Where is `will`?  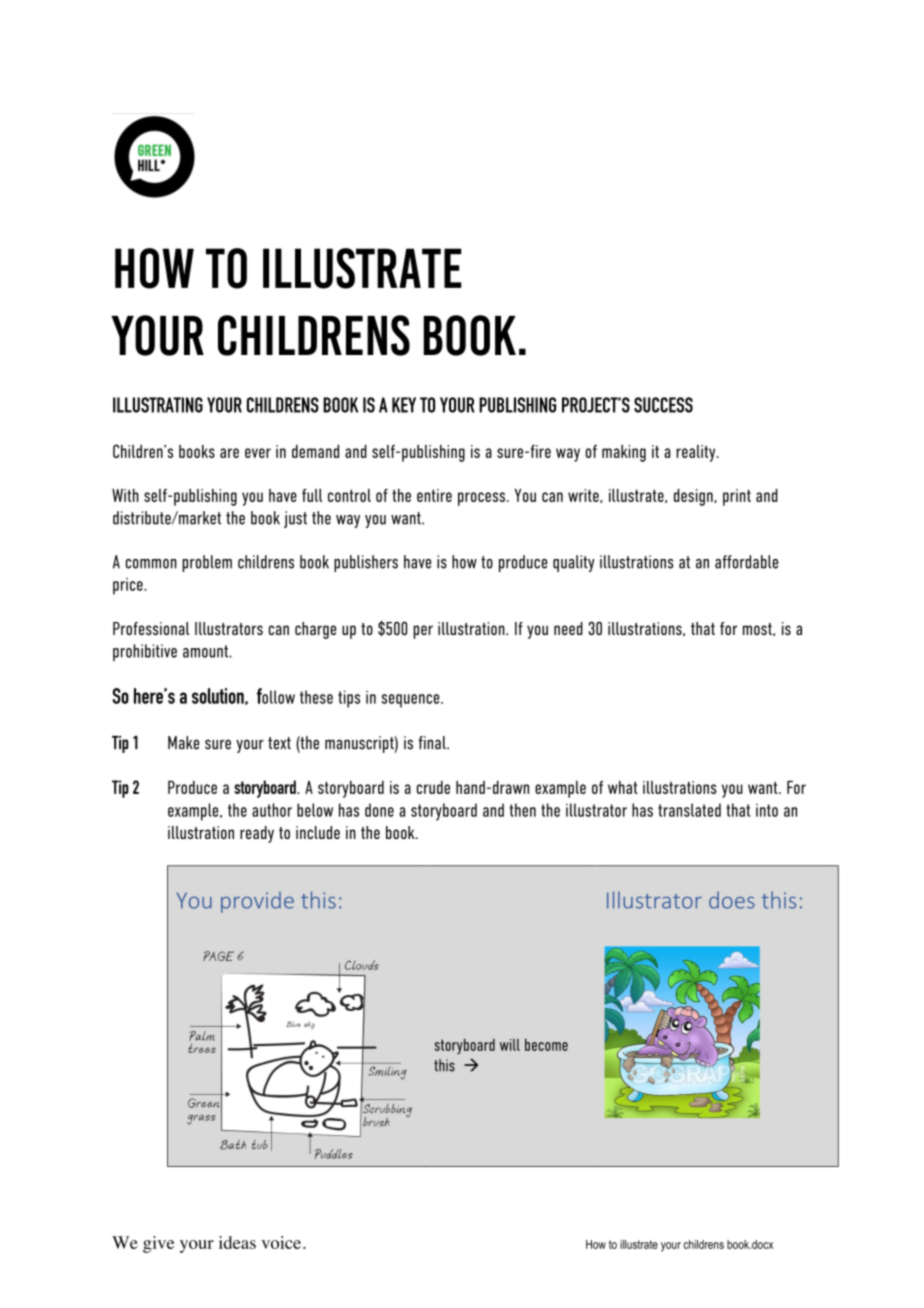
will is located at coordinates (510, 1045).
